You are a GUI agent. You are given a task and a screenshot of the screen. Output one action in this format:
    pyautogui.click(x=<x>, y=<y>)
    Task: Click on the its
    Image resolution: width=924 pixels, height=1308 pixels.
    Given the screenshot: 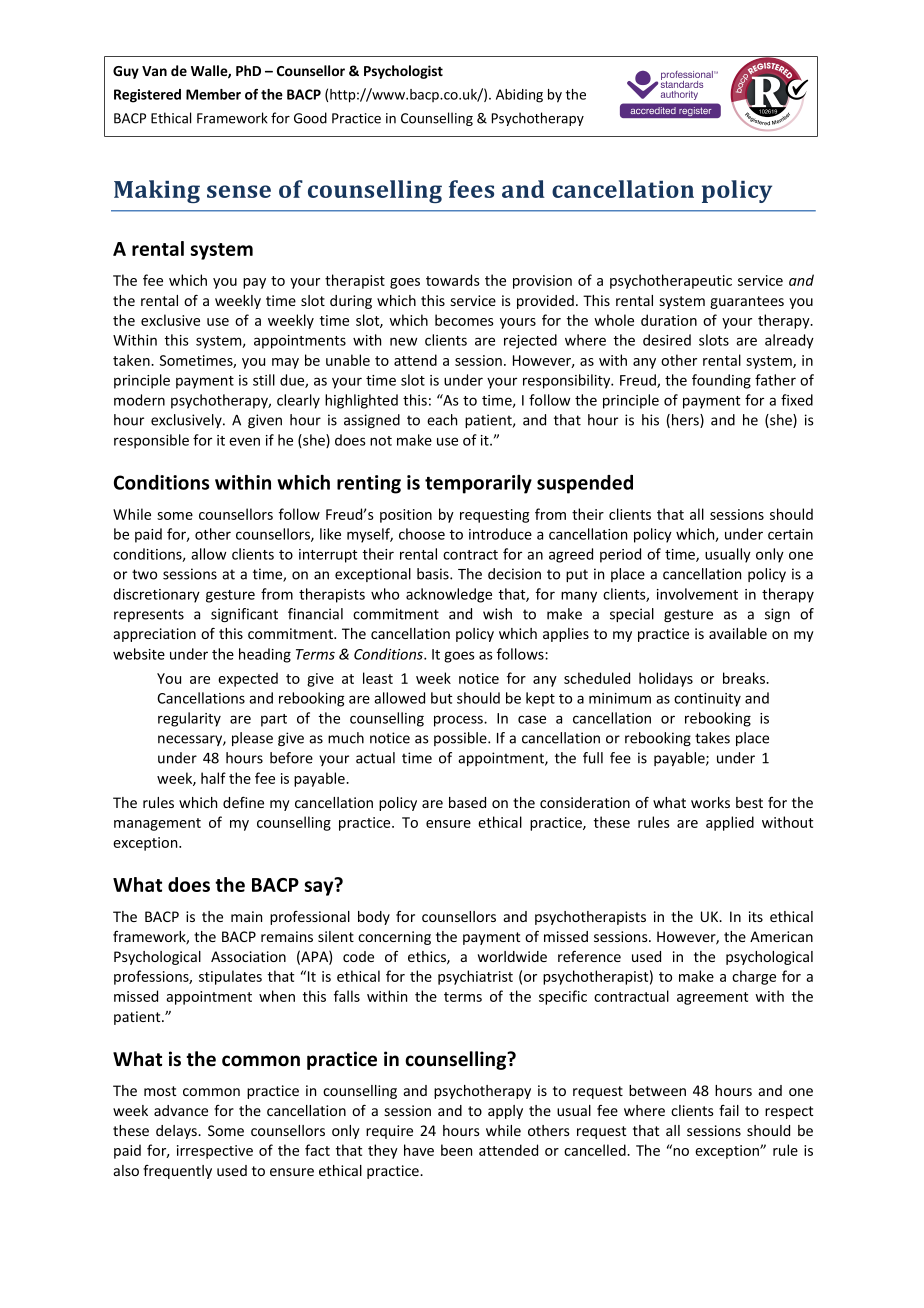 What is the action you would take?
    pyautogui.click(x=756, y=916)
